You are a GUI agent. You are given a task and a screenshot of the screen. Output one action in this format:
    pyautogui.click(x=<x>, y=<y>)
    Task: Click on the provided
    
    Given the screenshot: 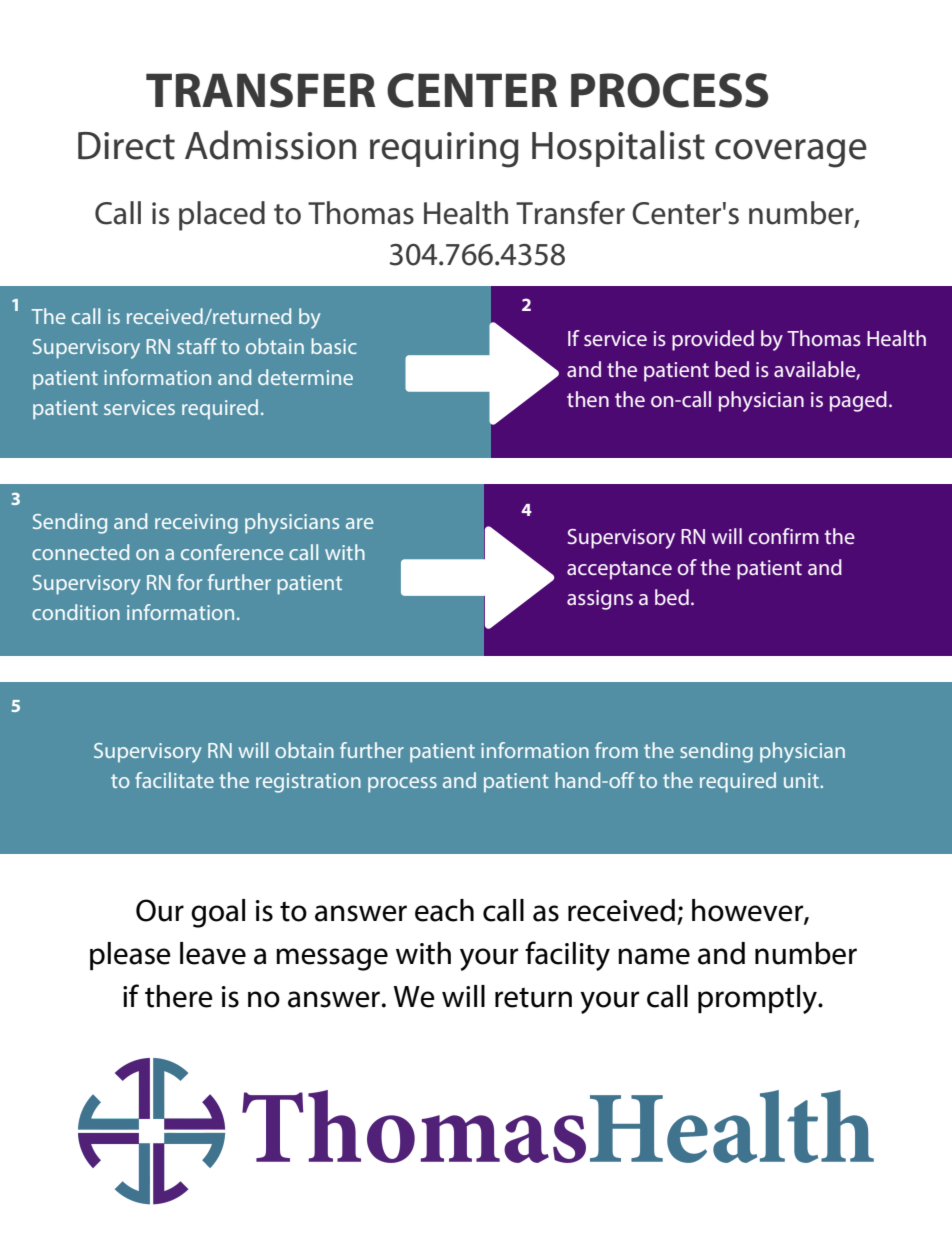 What is the action you would take?
    pyautogui.click(x=713, y=340)
